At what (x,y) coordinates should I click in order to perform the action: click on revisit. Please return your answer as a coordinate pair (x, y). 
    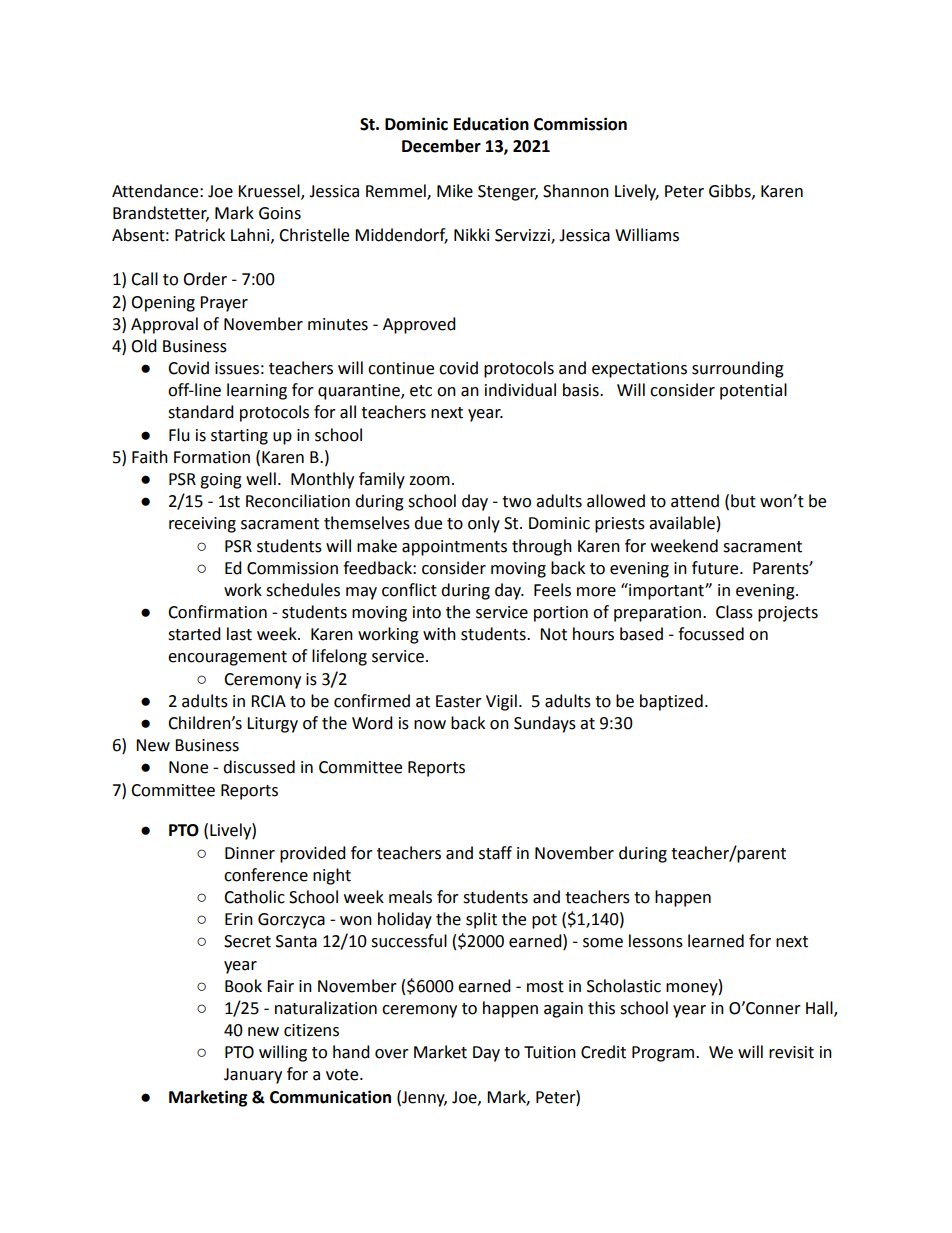
    Looking at the image, I should click on (791, 1052).
